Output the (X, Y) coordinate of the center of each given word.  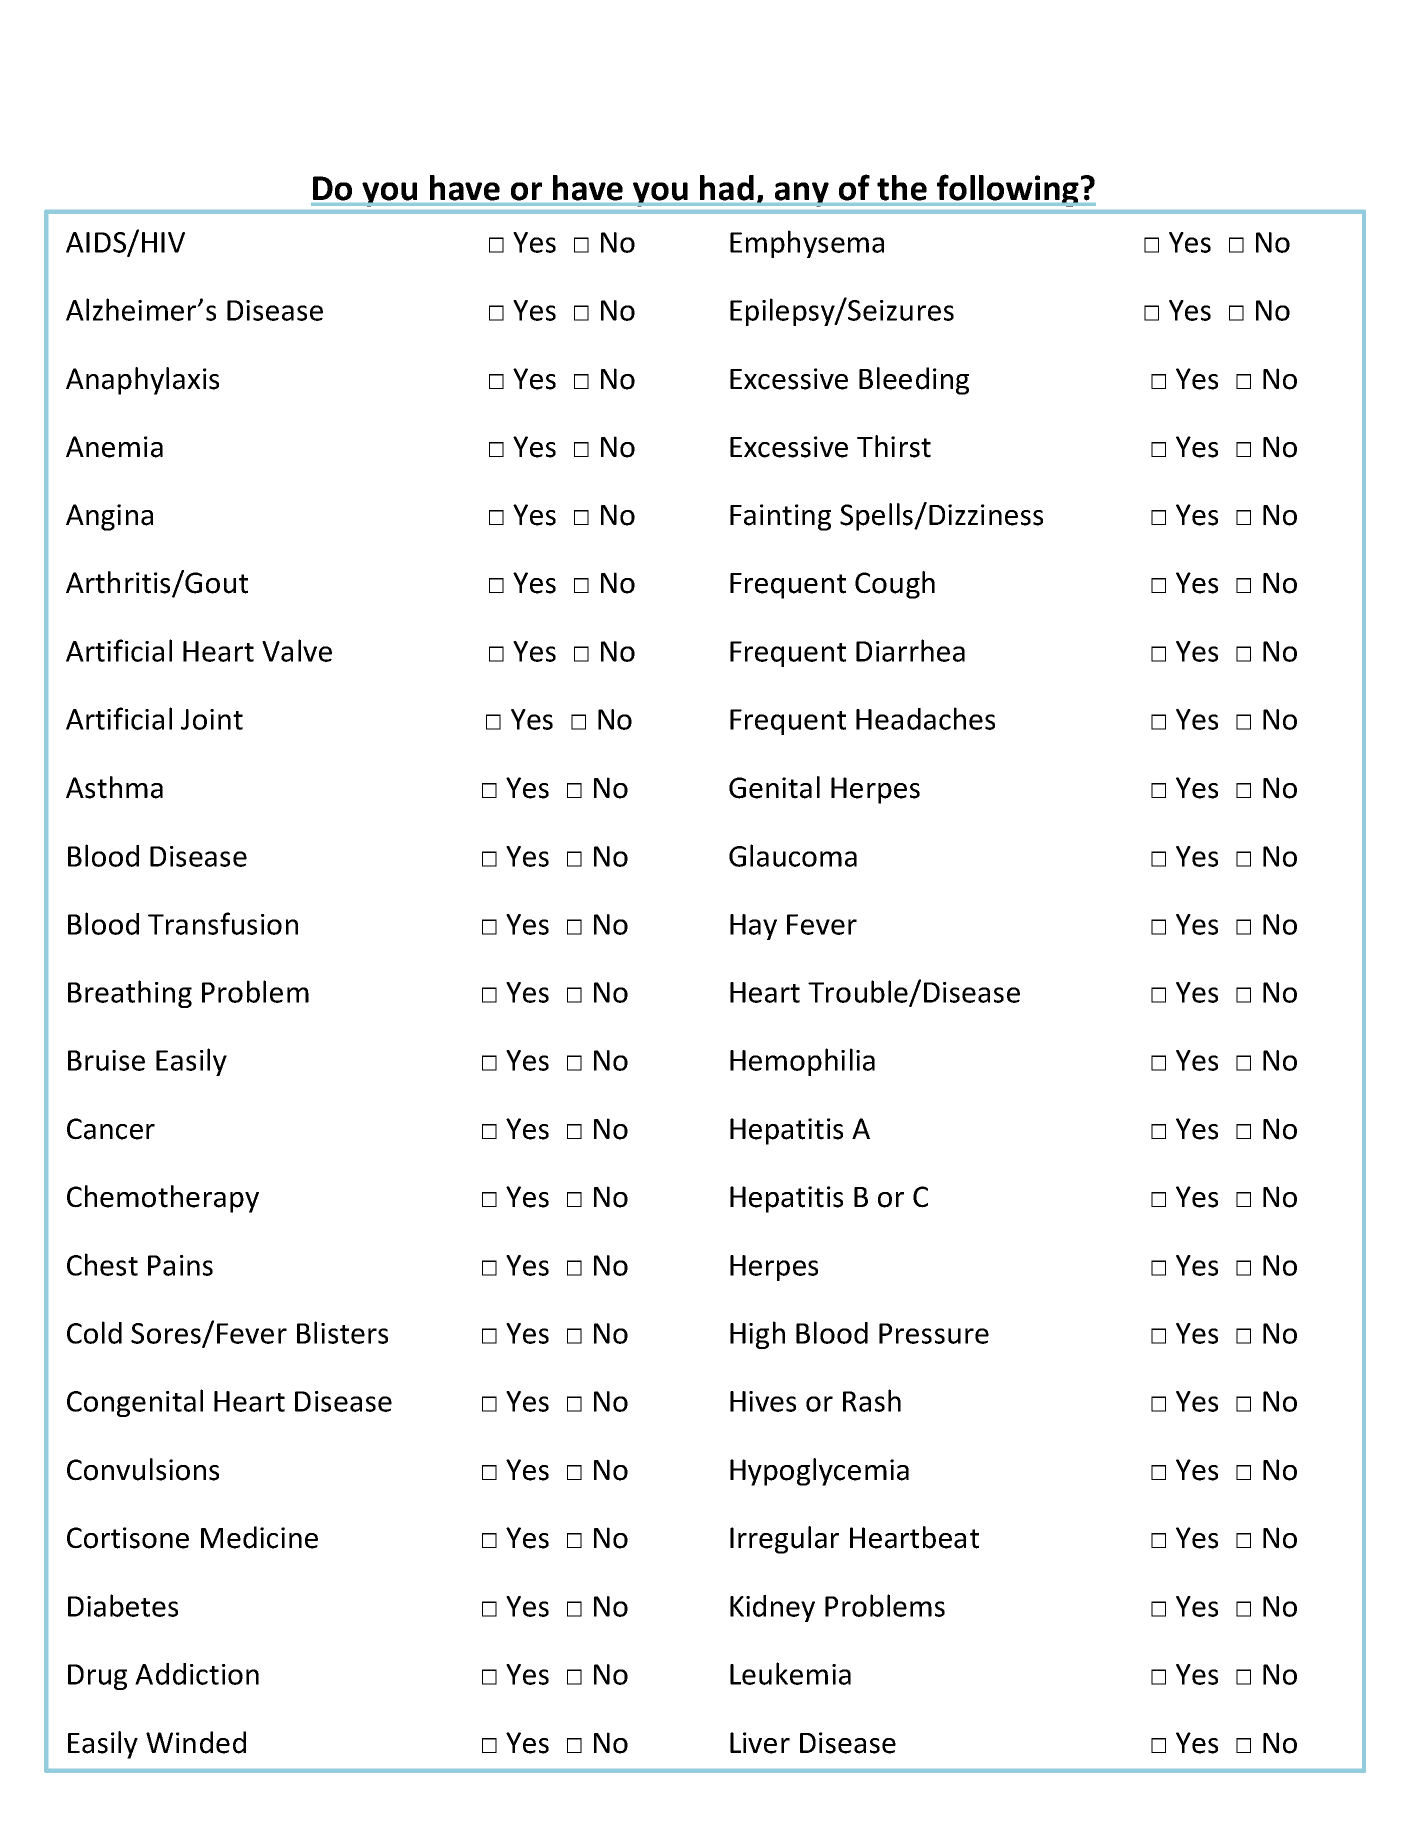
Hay (753, 927)
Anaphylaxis (142, 381)
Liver (760, 1743)
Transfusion (223, 923)
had (727, 188)
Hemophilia (802, 1062)
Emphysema (807, 244)
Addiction (197, 1674)
